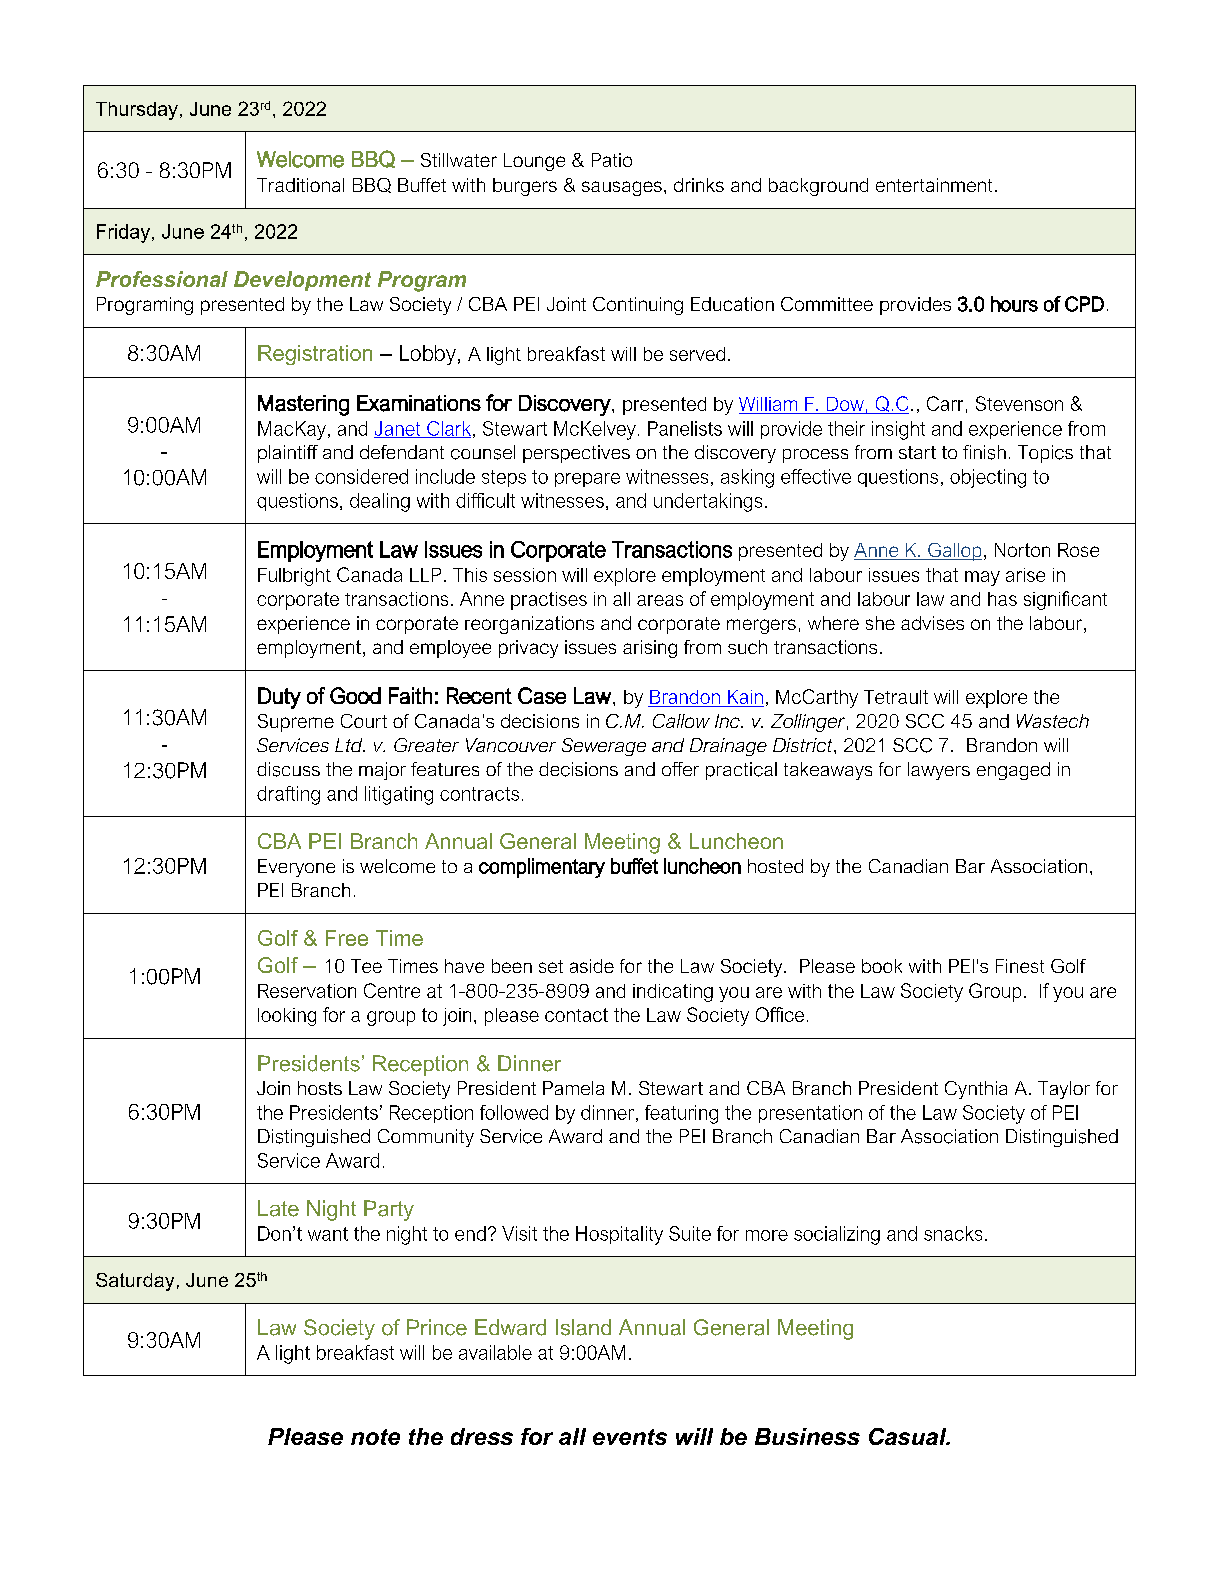 The width and height of the image is (1219, 1578). I want to click on complimentary, so click(542, 868).
